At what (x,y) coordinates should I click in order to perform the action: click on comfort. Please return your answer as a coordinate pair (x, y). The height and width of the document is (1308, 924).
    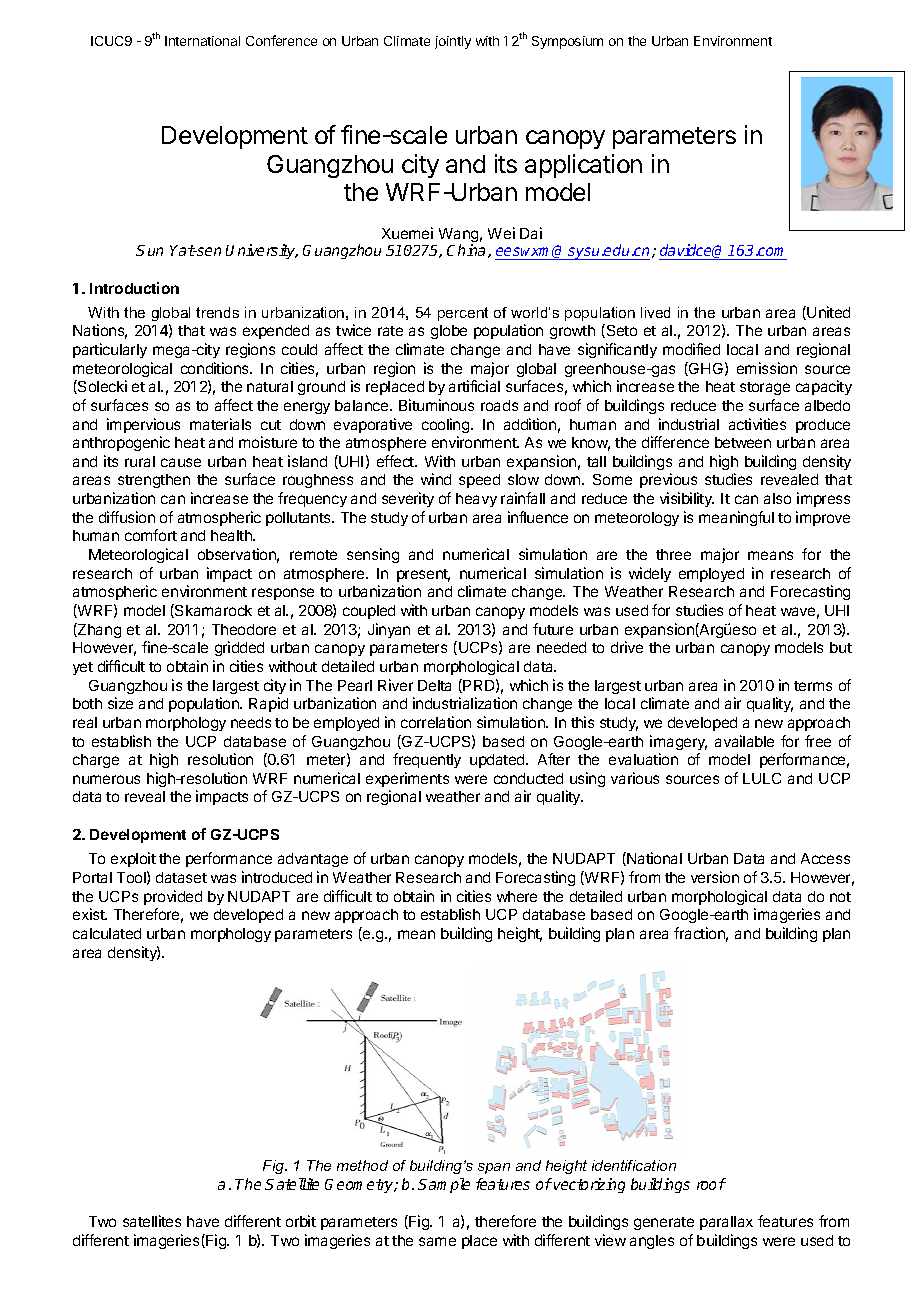
    Looking at the image, I should click on (151, 535).
